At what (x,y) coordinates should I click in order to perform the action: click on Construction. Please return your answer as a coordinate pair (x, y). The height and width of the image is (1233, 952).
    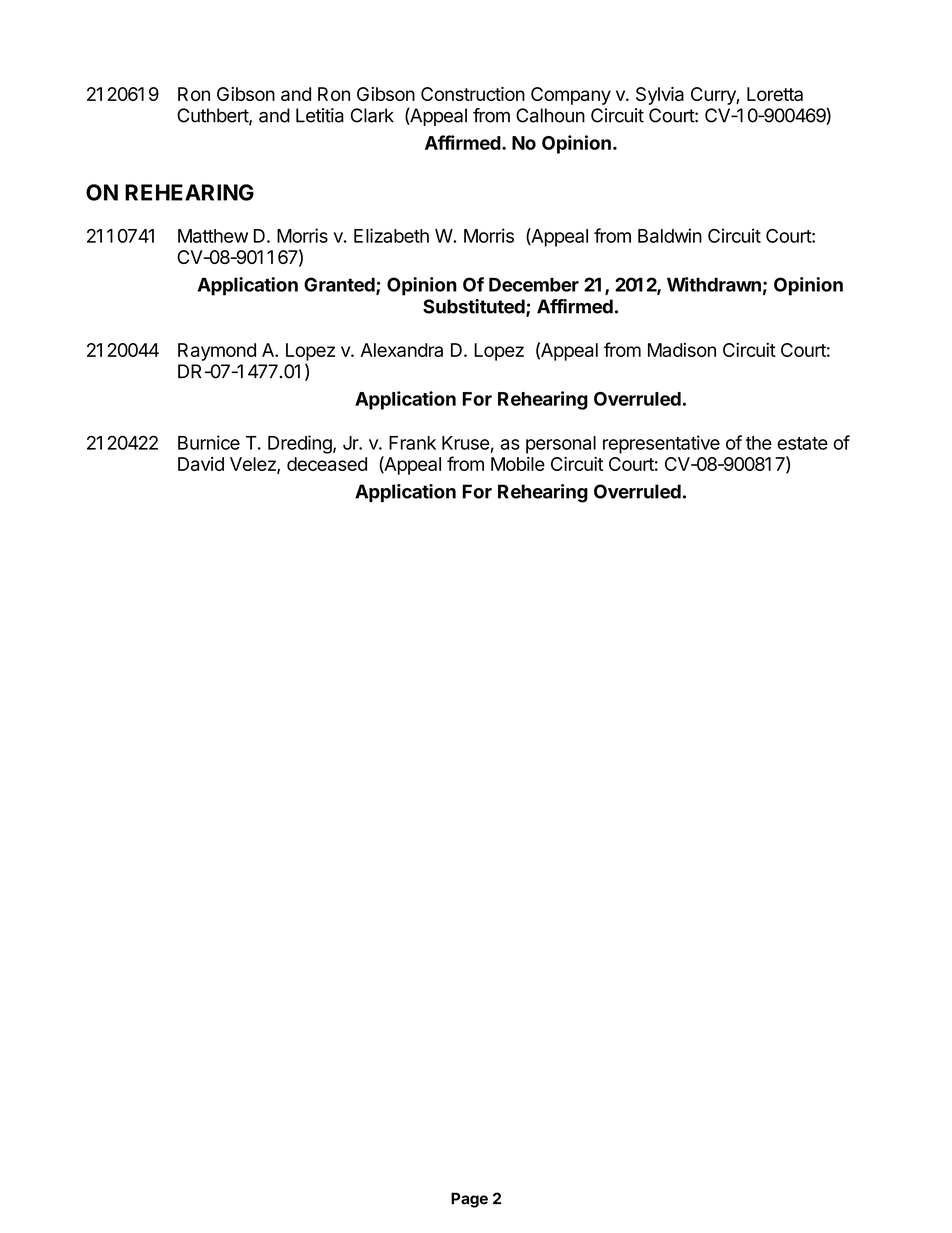
    Looking at the image, I should click on (473, 94).
